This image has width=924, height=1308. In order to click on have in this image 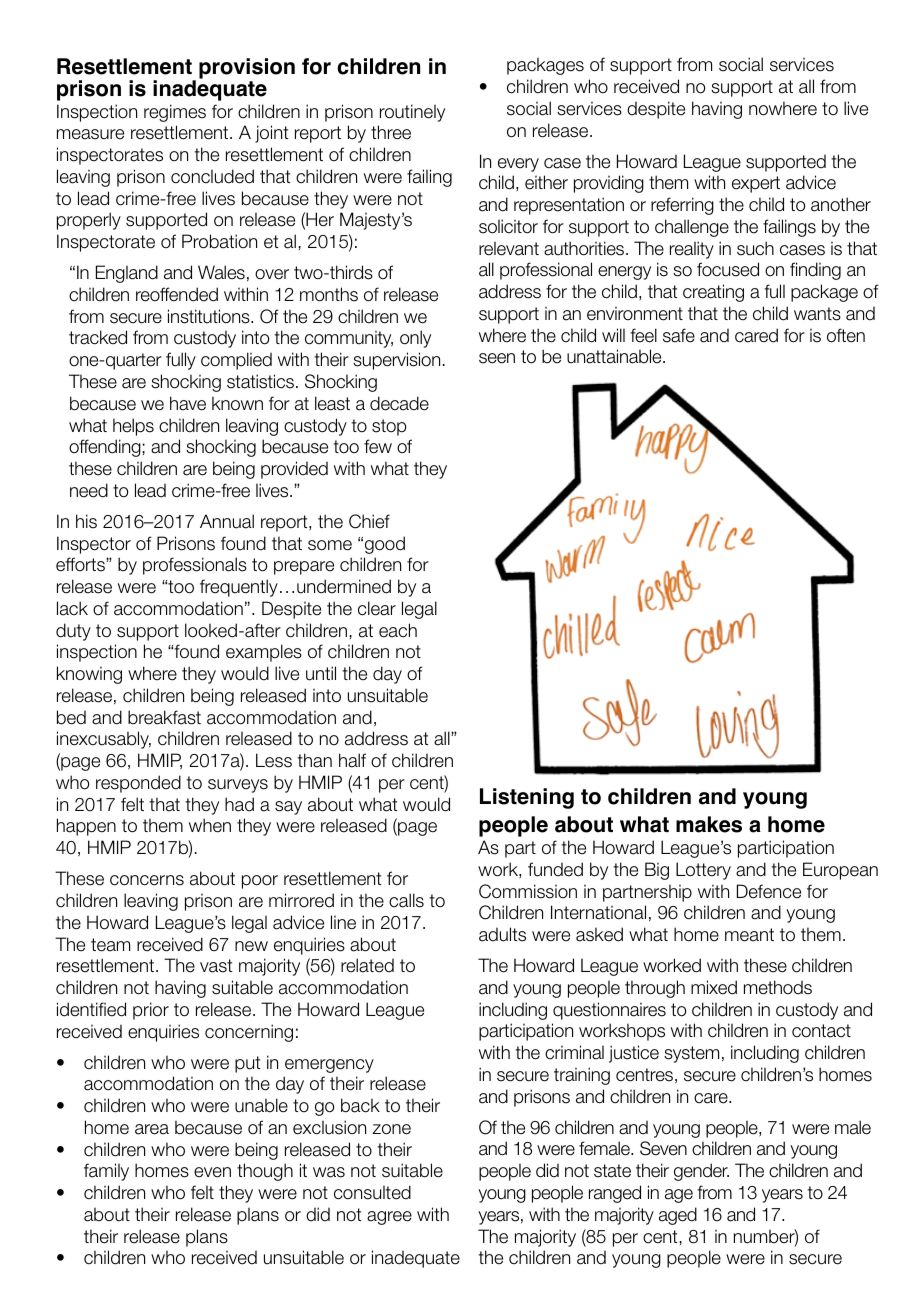, I will do `click(188, 403)`.
